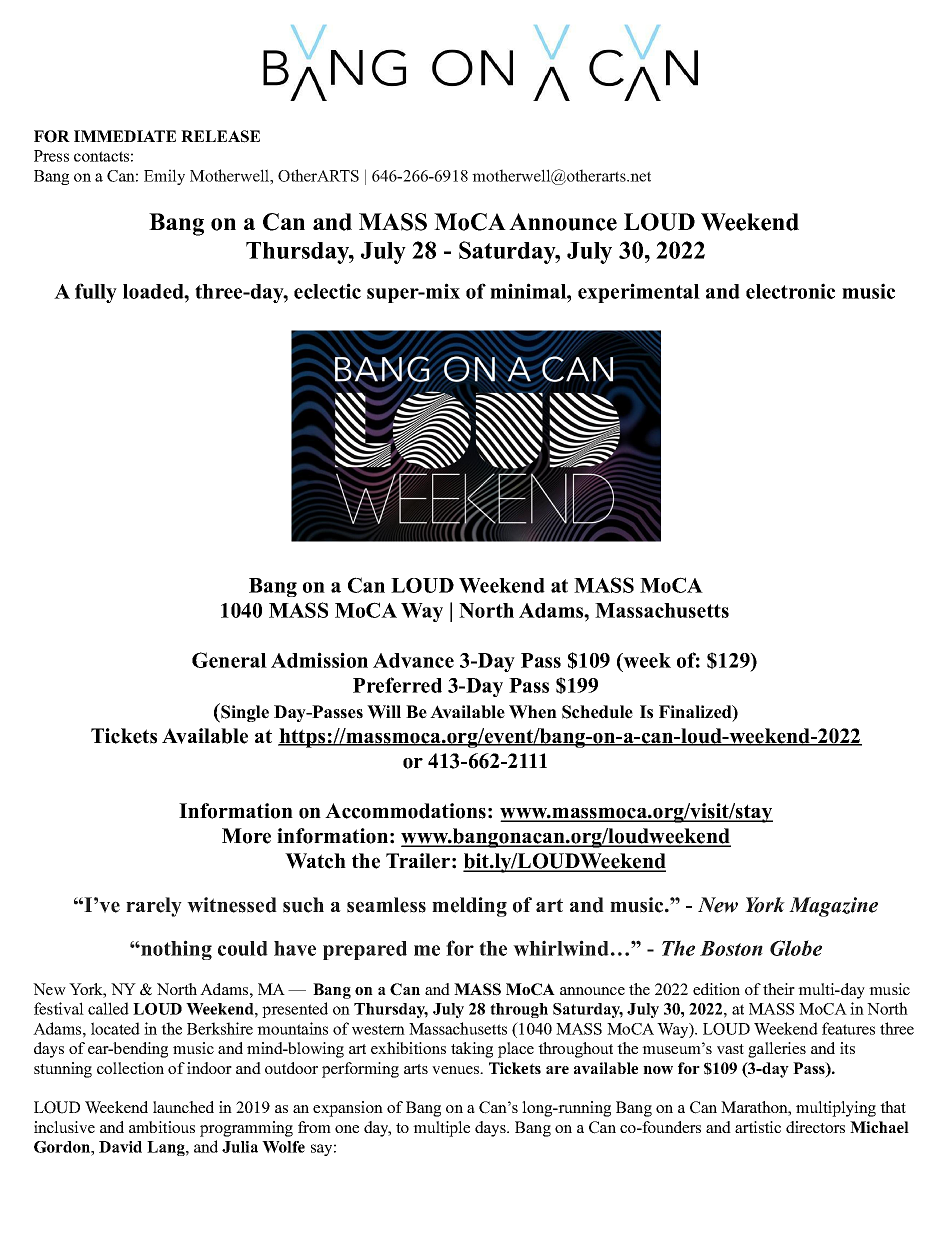  Describe the element at coordinates (639, 293) in the image. I see `experimental` at that location.
